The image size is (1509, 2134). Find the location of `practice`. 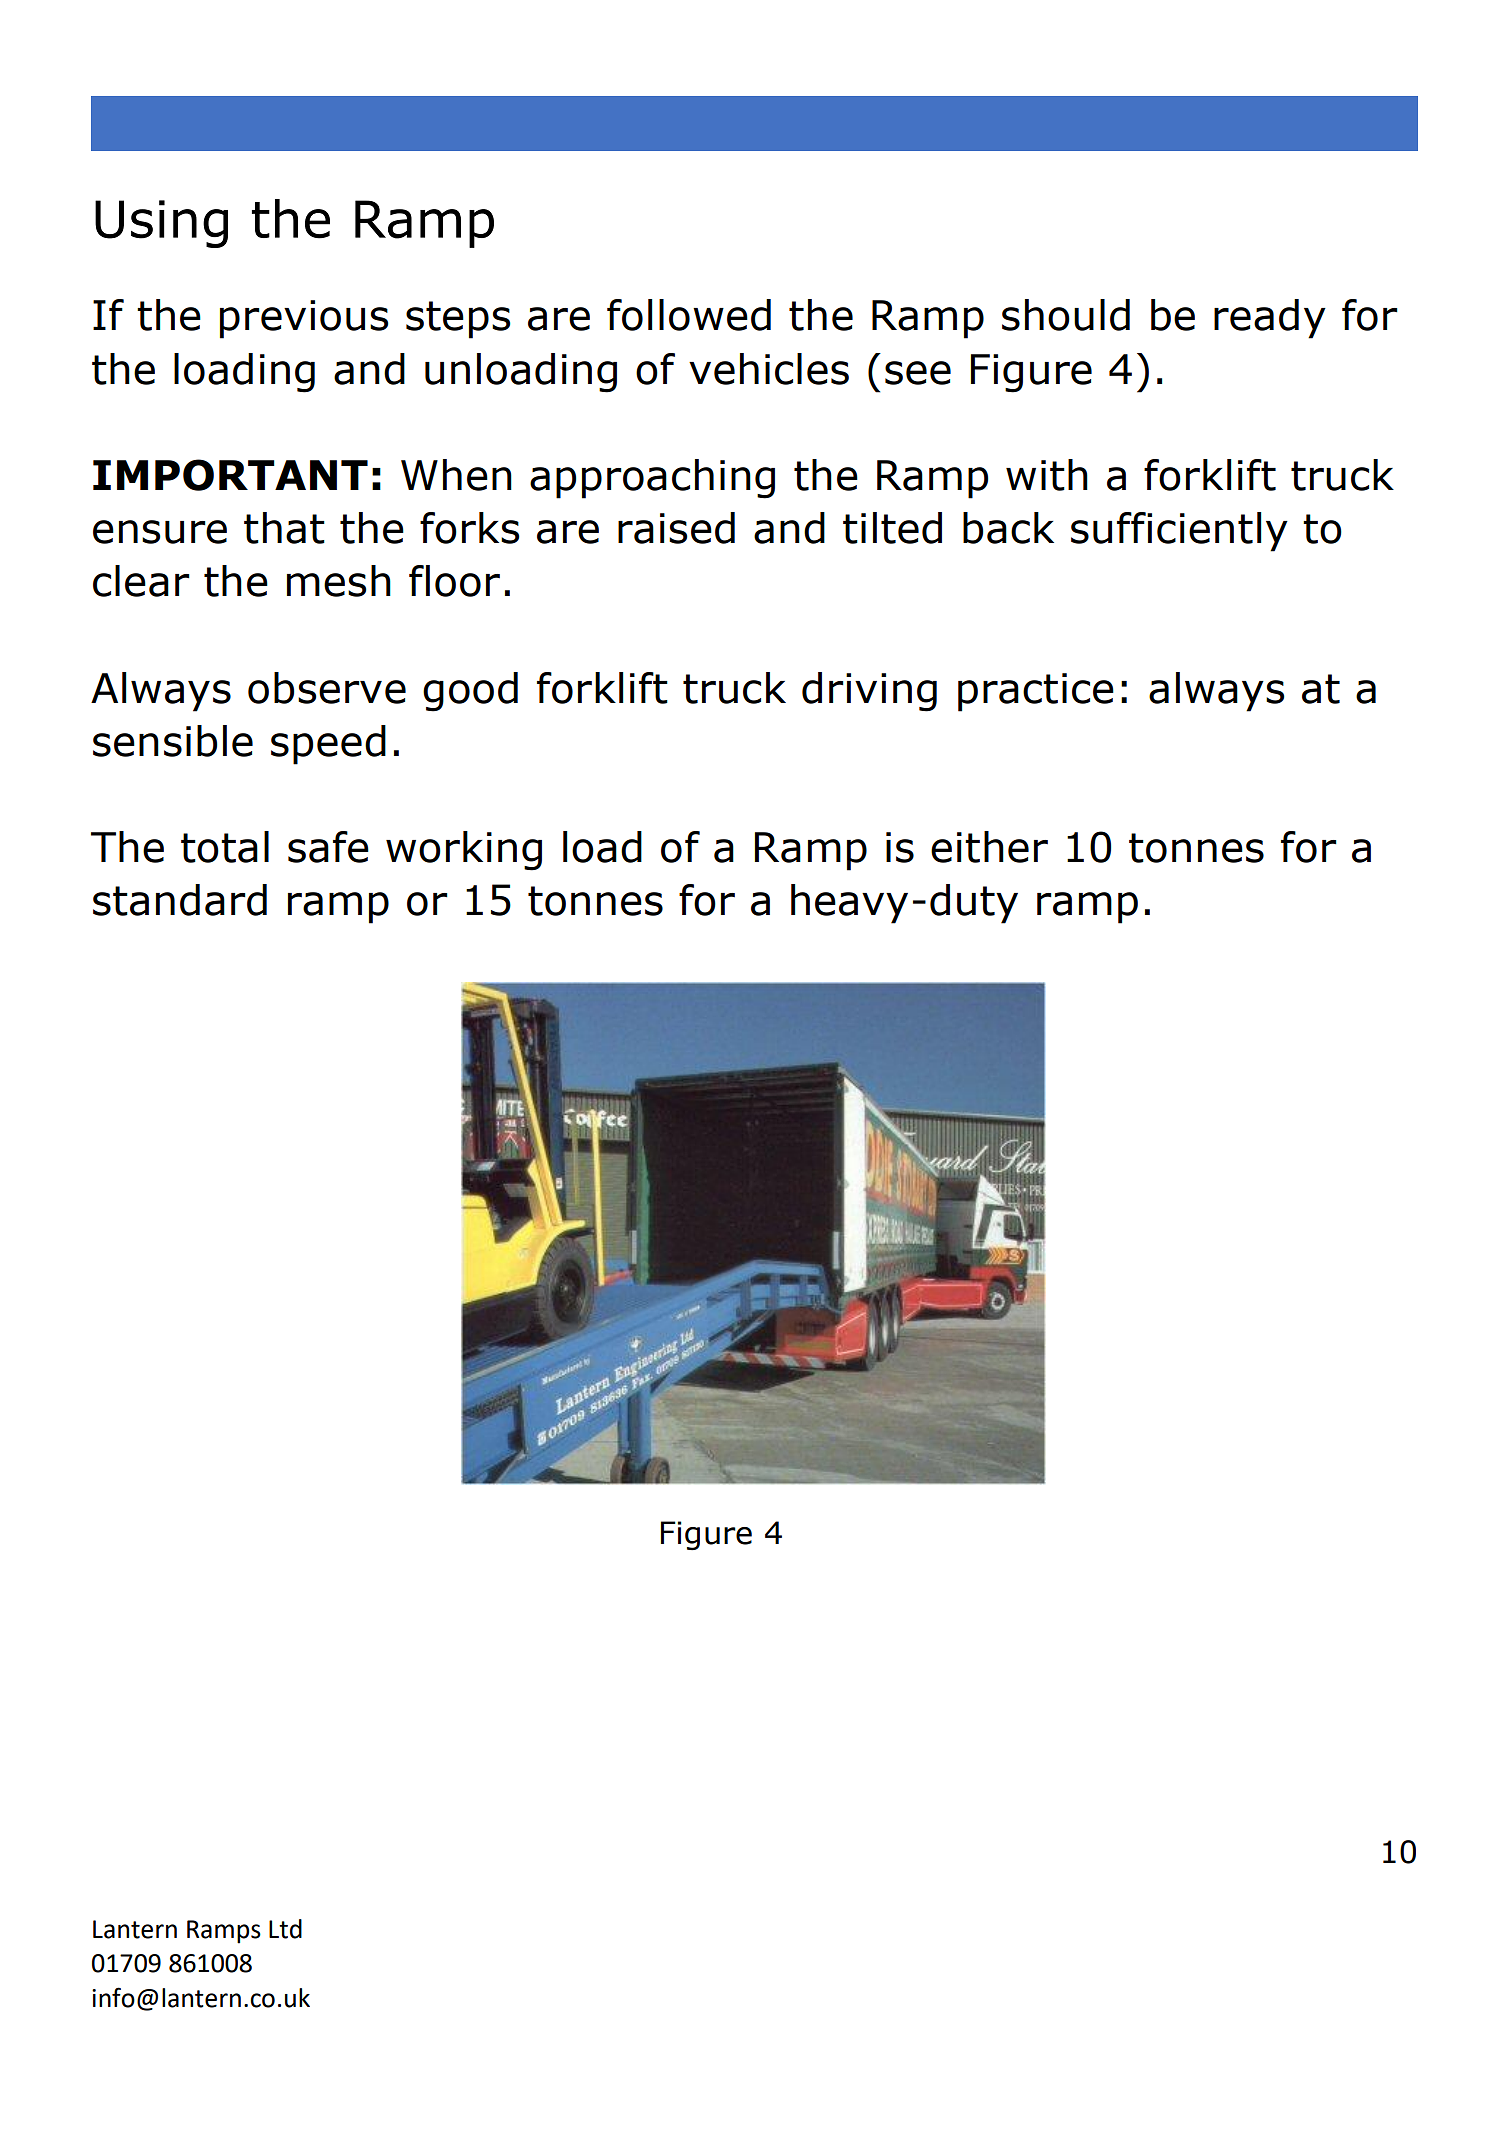

practice is located at coordinates (1036, 692).
